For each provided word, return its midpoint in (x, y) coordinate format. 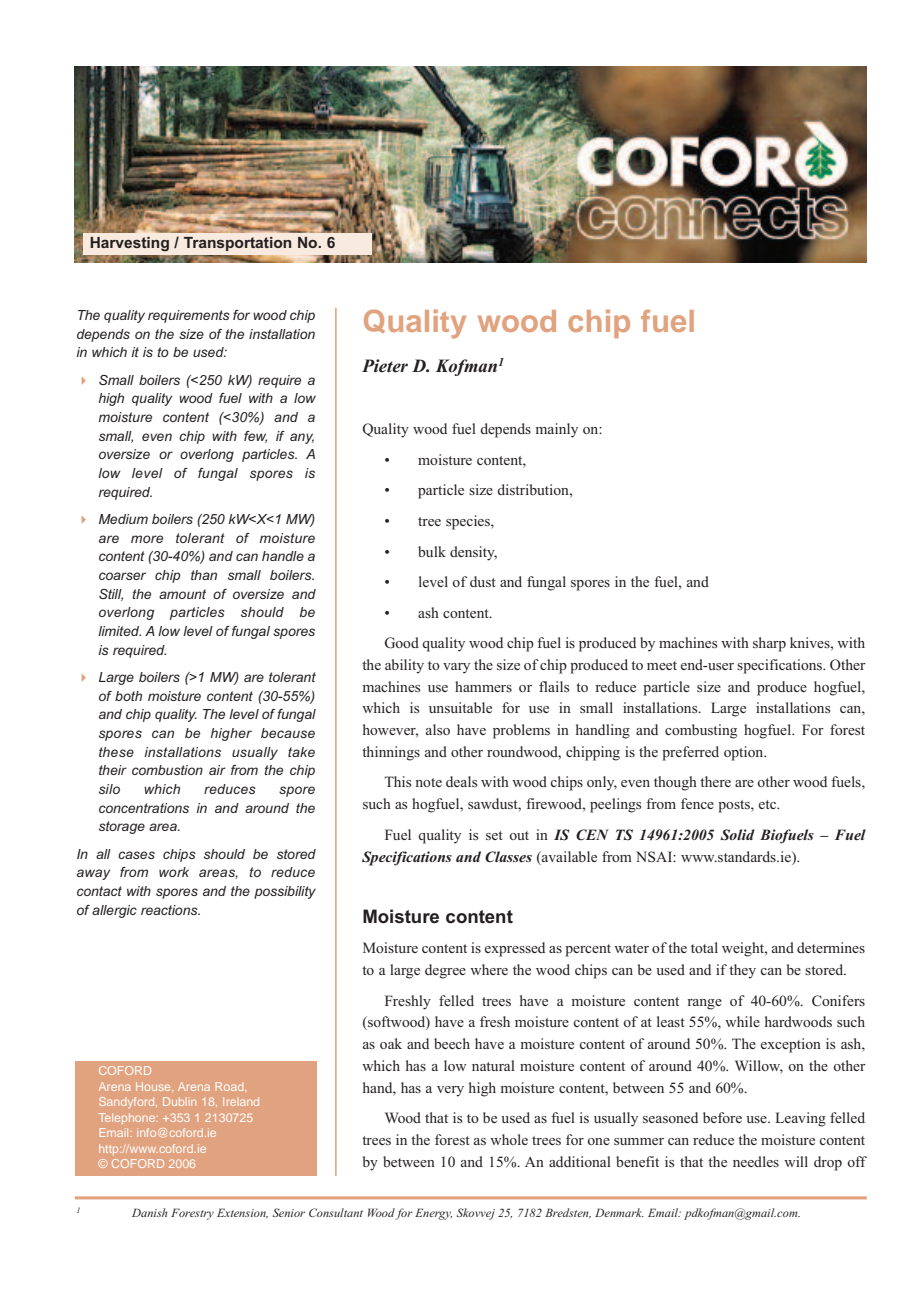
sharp (769, 644)
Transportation (237, 244)
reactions (170, 910)
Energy (433, 1214)
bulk (432, 551)
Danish (150, 1212)
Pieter (385, 366)
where (489, 969)
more (147, 539)
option (745, 753)
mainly (557, 430)
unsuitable (460, 707)
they (742, 971)
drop (828, 1163)
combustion (167, 770)
